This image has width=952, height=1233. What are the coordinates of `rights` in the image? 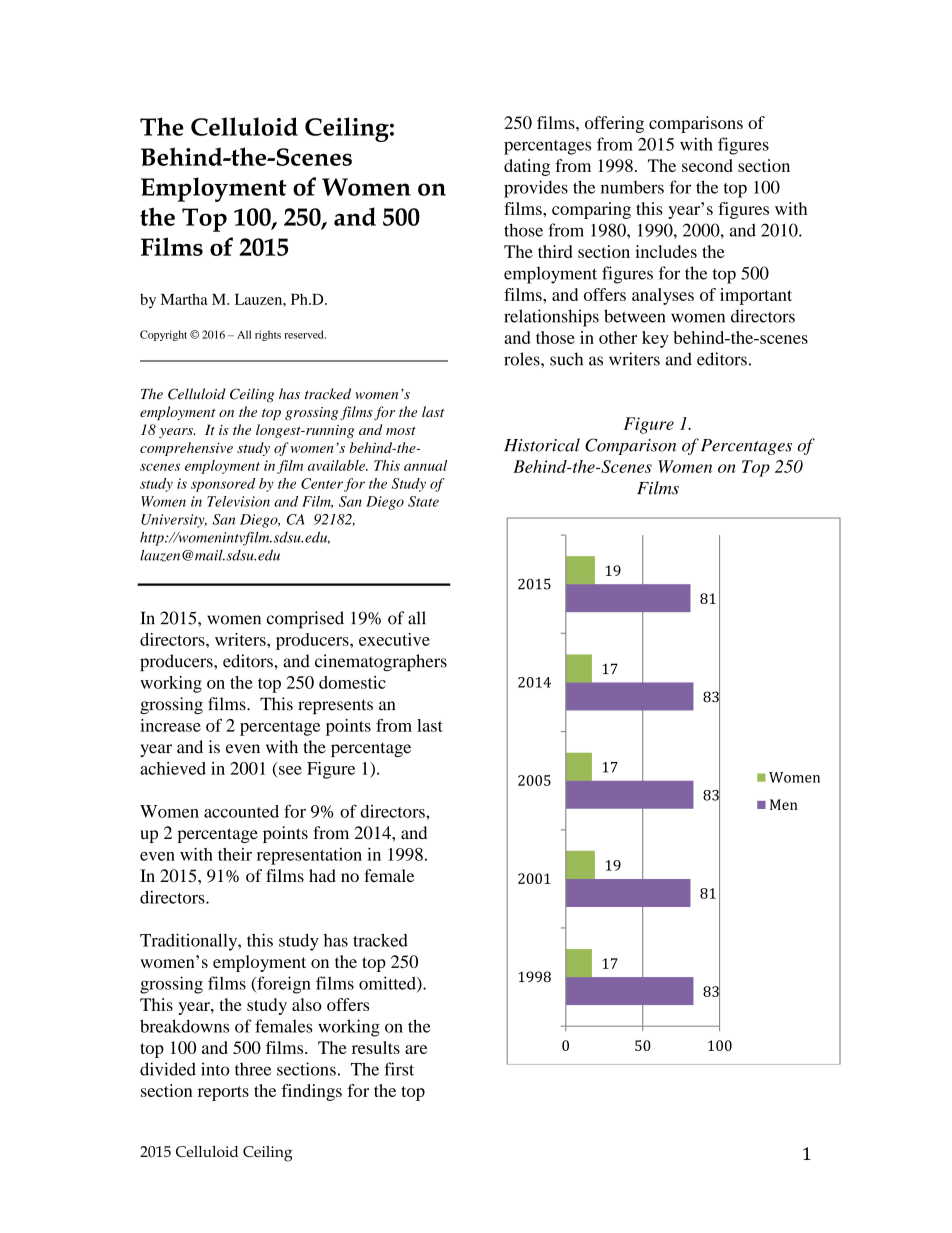 It's located at (268, 335).
